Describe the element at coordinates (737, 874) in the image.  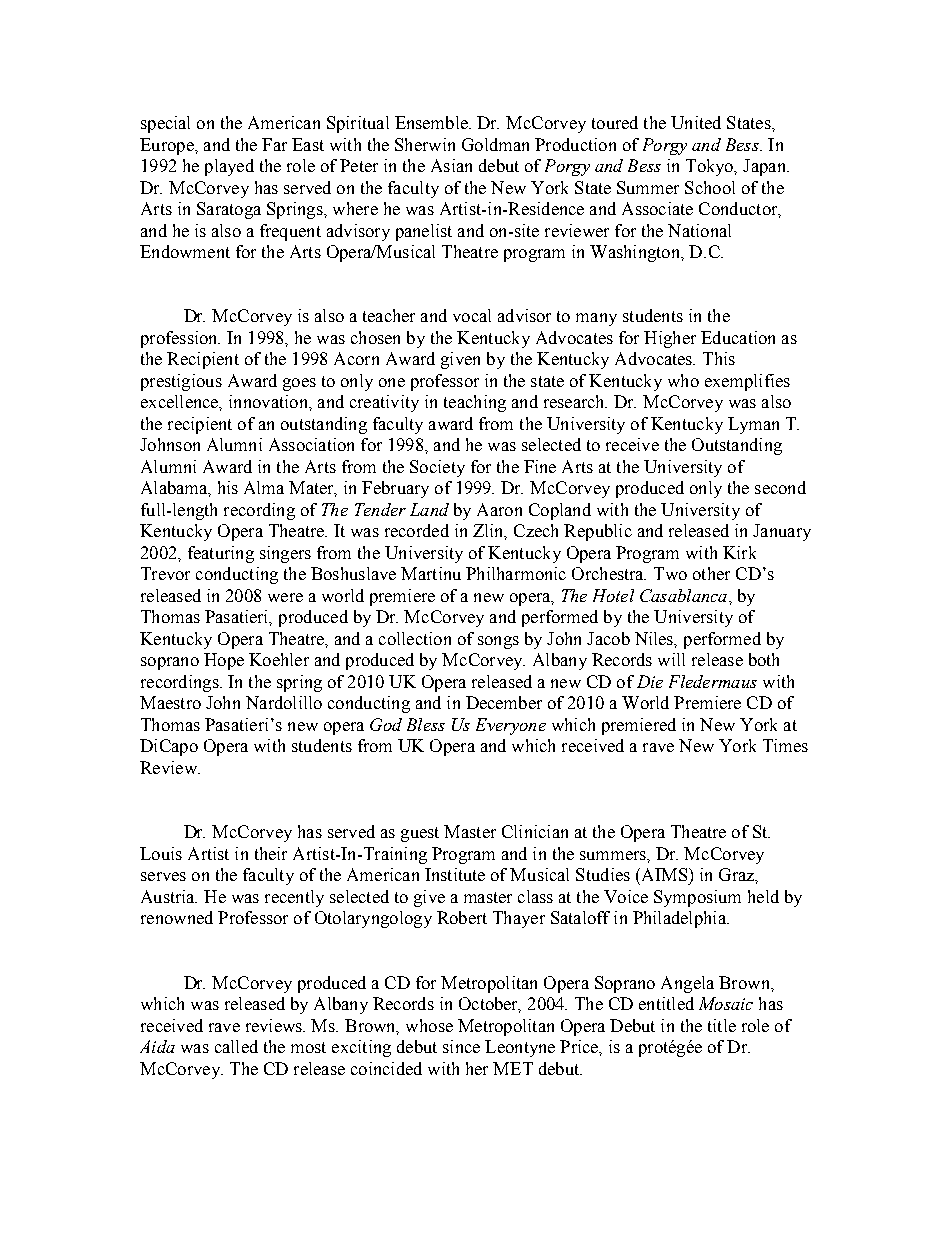
I see `Graz` at that location.
